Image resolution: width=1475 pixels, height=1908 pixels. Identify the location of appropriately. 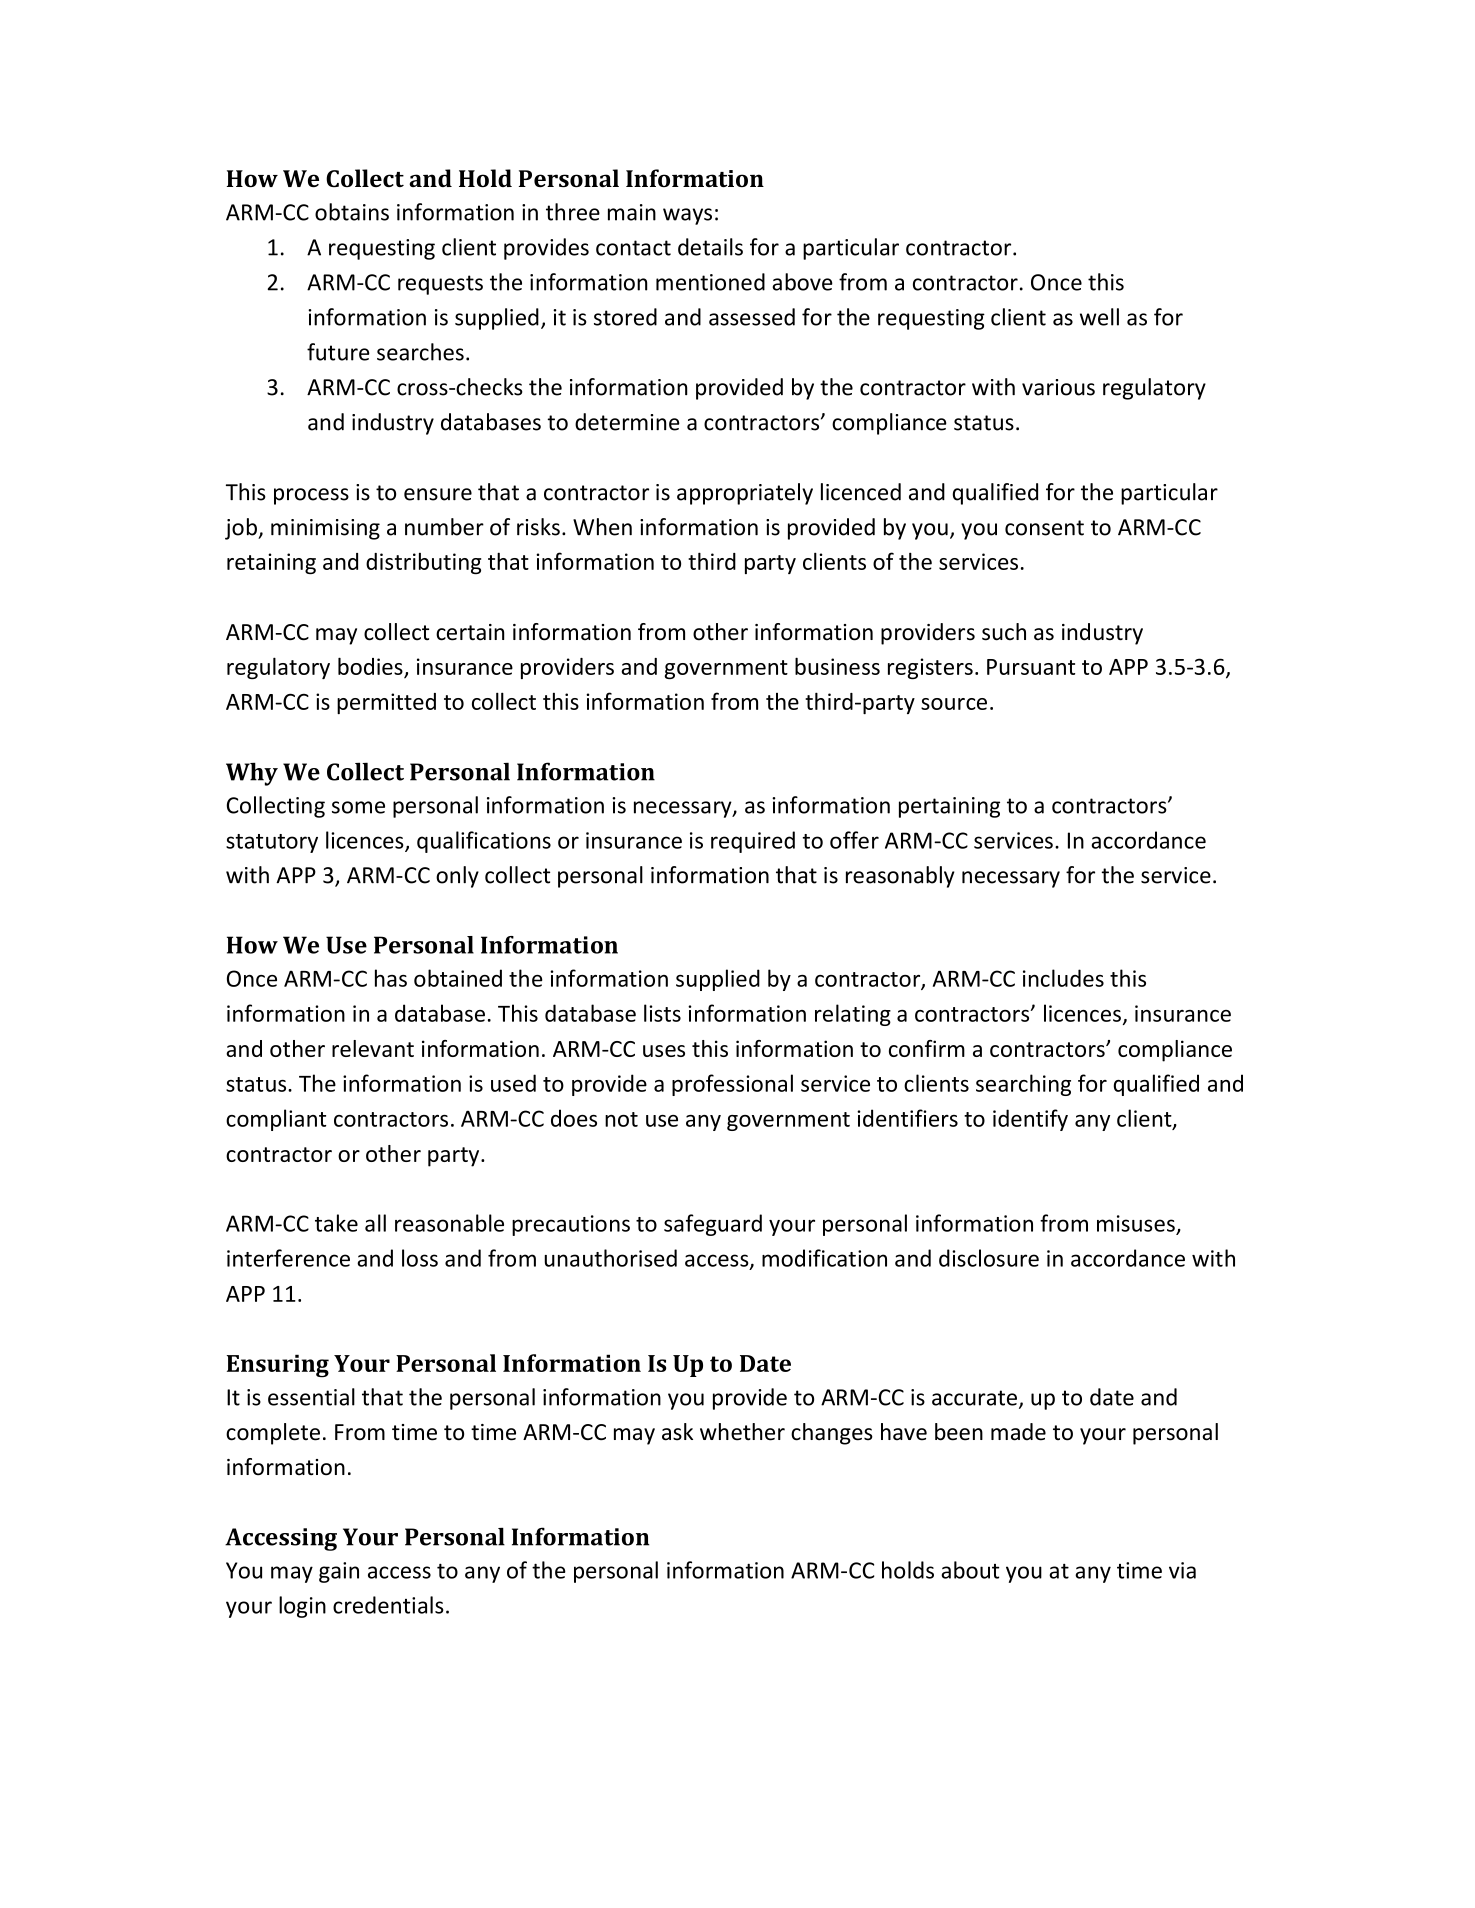
(745, 494).
